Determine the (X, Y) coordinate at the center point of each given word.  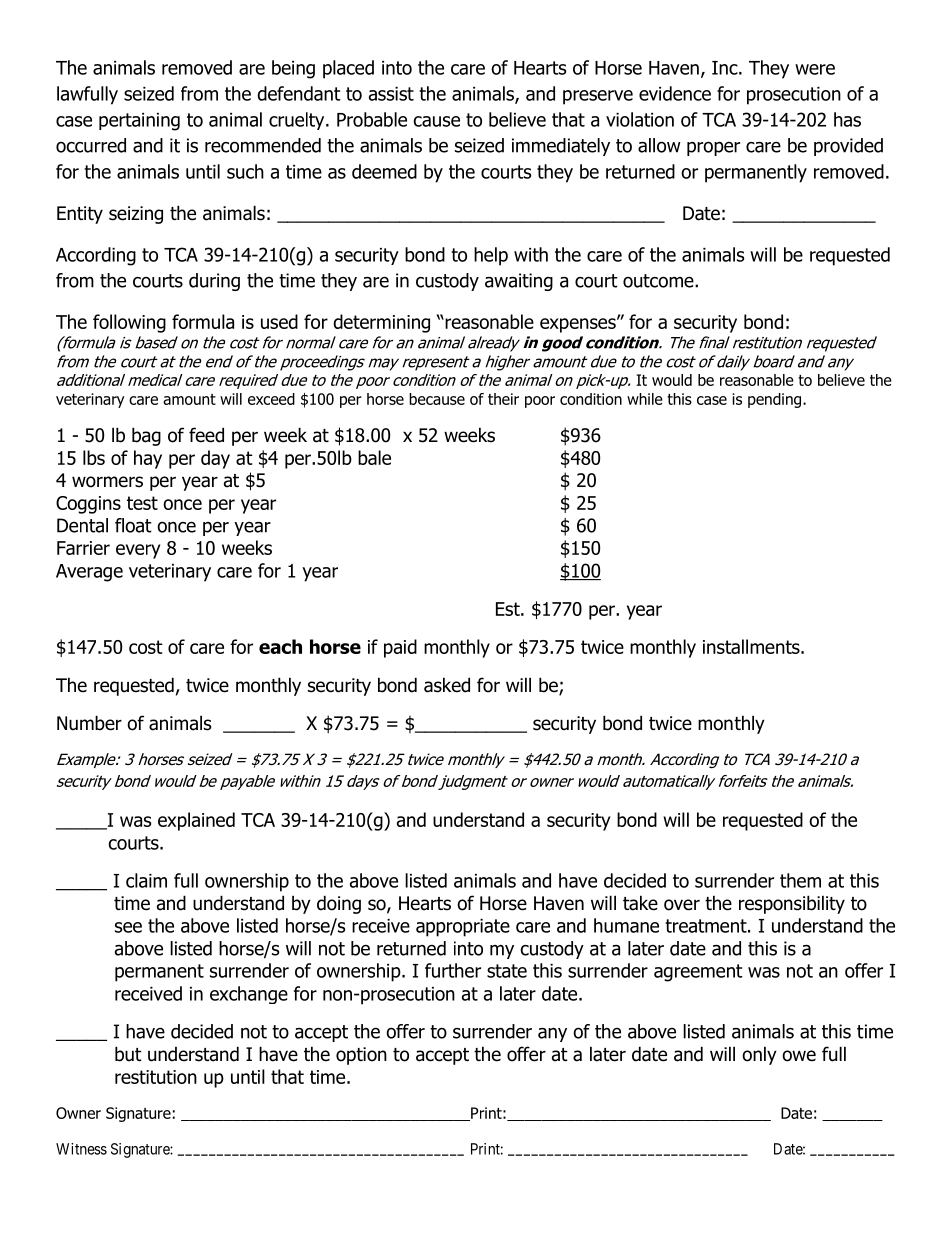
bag (146, 436)
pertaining (139, 122)
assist (391, 94)
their (503, 399)
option (361, 1056)
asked (447, 685)
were (815, 69)
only (759, 1055)
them (800, 880)
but (128, 1054)
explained (196, 821)
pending (776, 400)
